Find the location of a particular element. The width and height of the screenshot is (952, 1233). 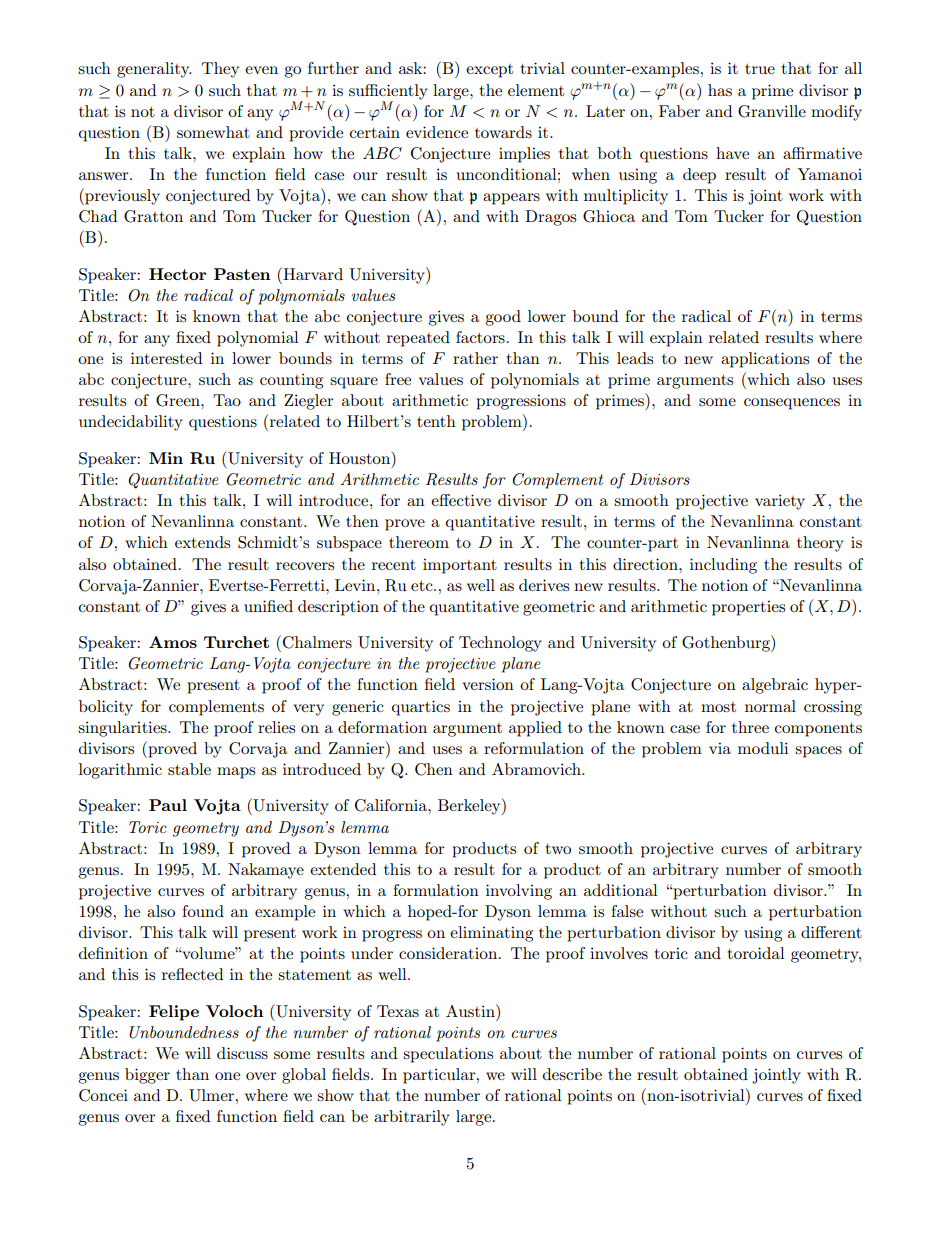

applications is located at coordinates (765, 360).
